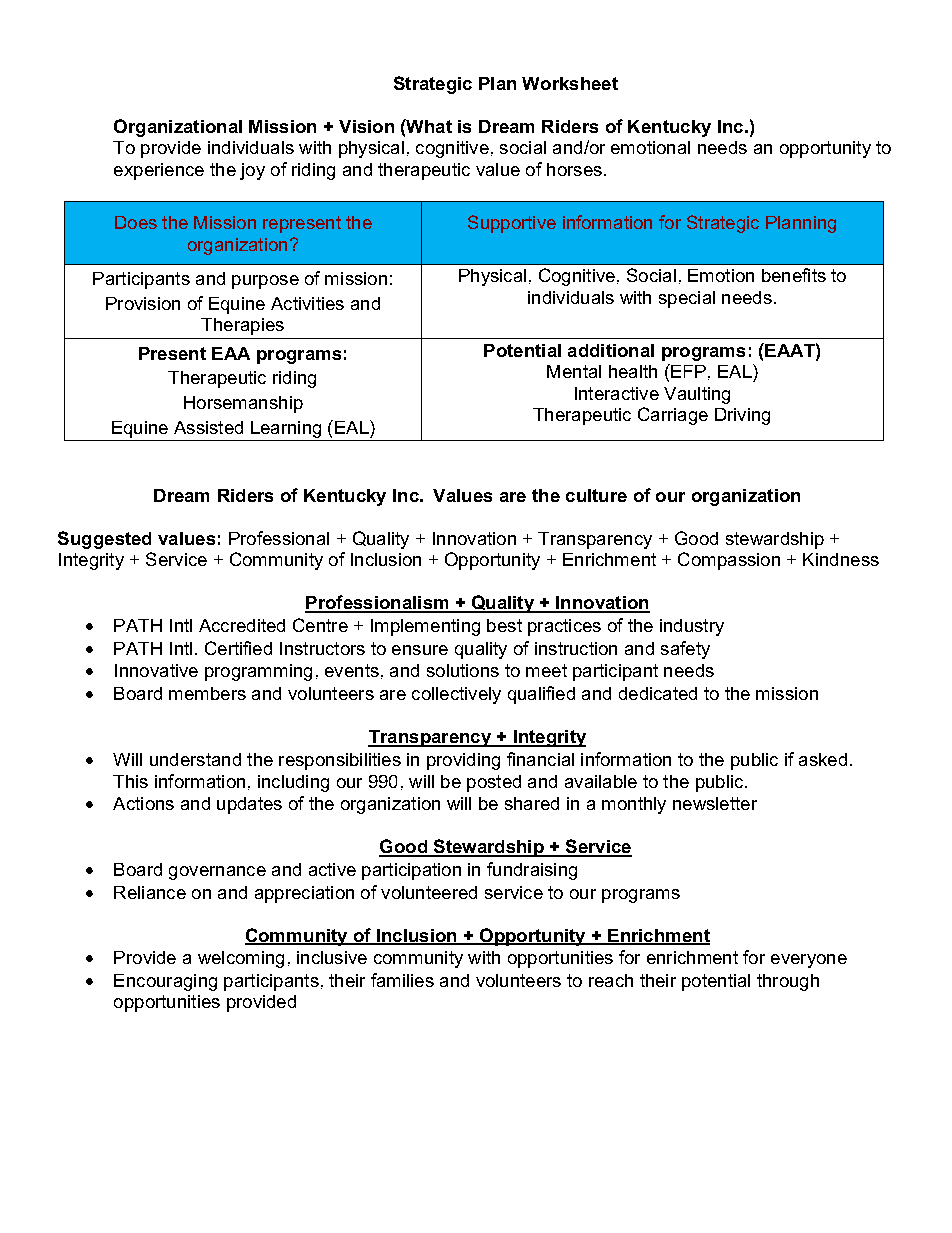  What do you see at coordinates (574, 169) in the screenshot?
I see `horses` at bounding box center [574, 169].
